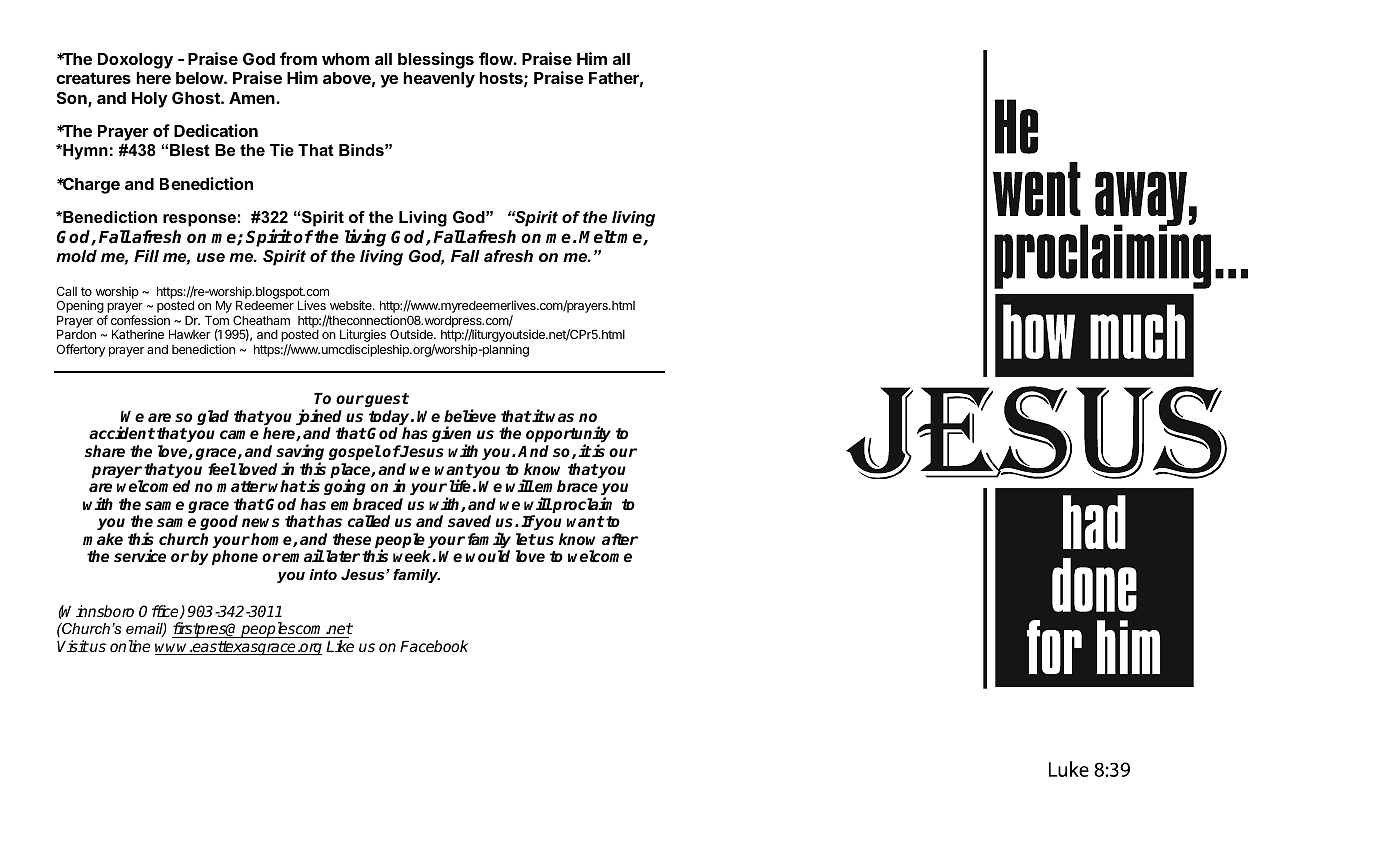  I want to click on opportunity, so click(568, 436).
